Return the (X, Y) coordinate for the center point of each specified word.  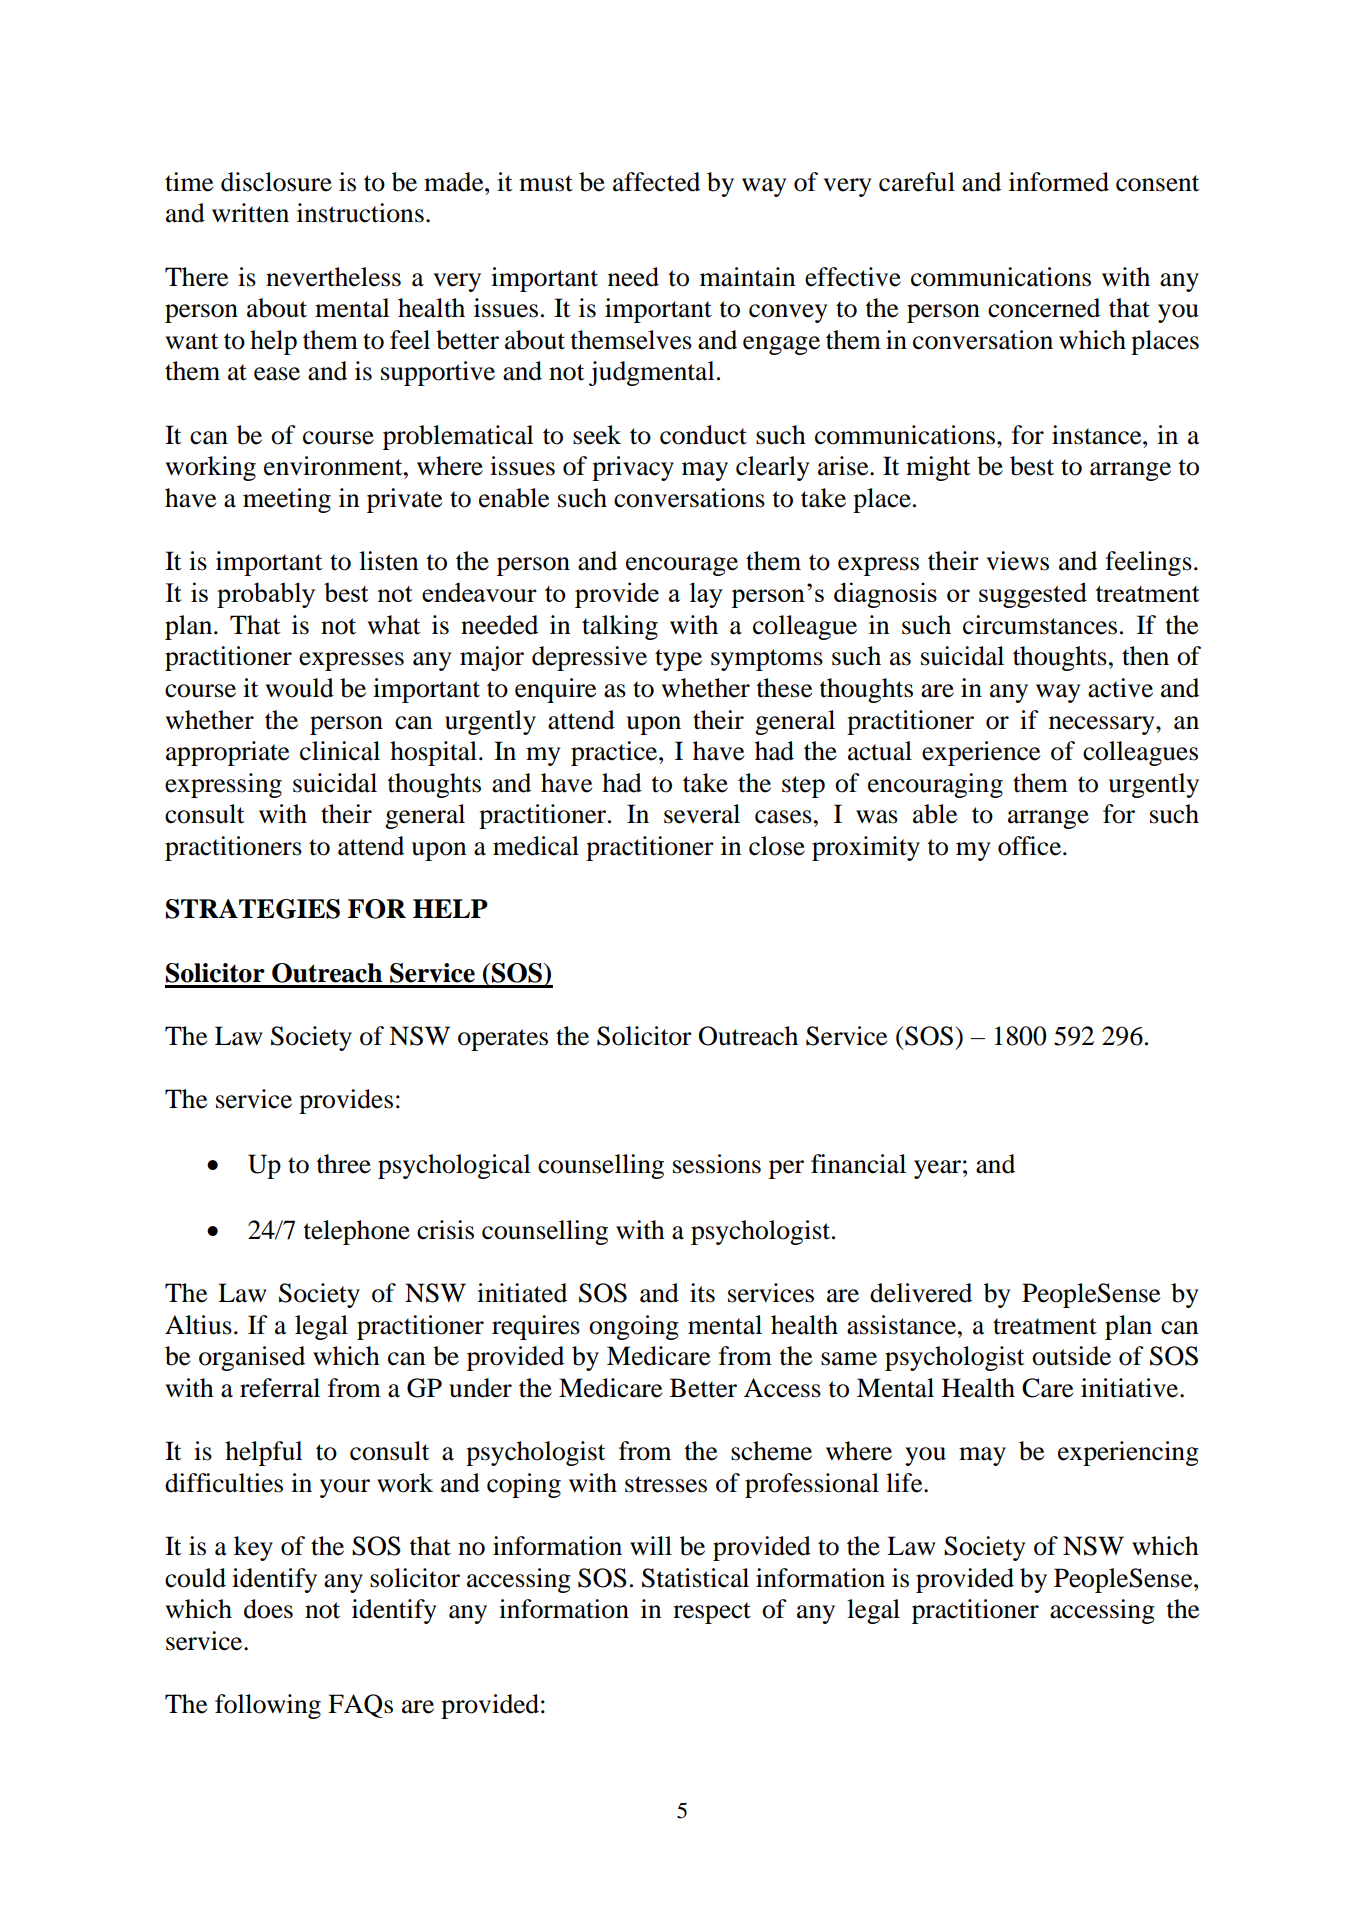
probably (266, 595)
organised (252, 1358)
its (702, 1293)
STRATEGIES (253, 909)
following (268, 1706)
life (905, 1483)
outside (1071, 1356)
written (250, 213)
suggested (1033, 595)
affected (656, 182)
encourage (682, 566)
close (777, 846)
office (1031, 846)
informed (1059, 182)
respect (712, 1613)
